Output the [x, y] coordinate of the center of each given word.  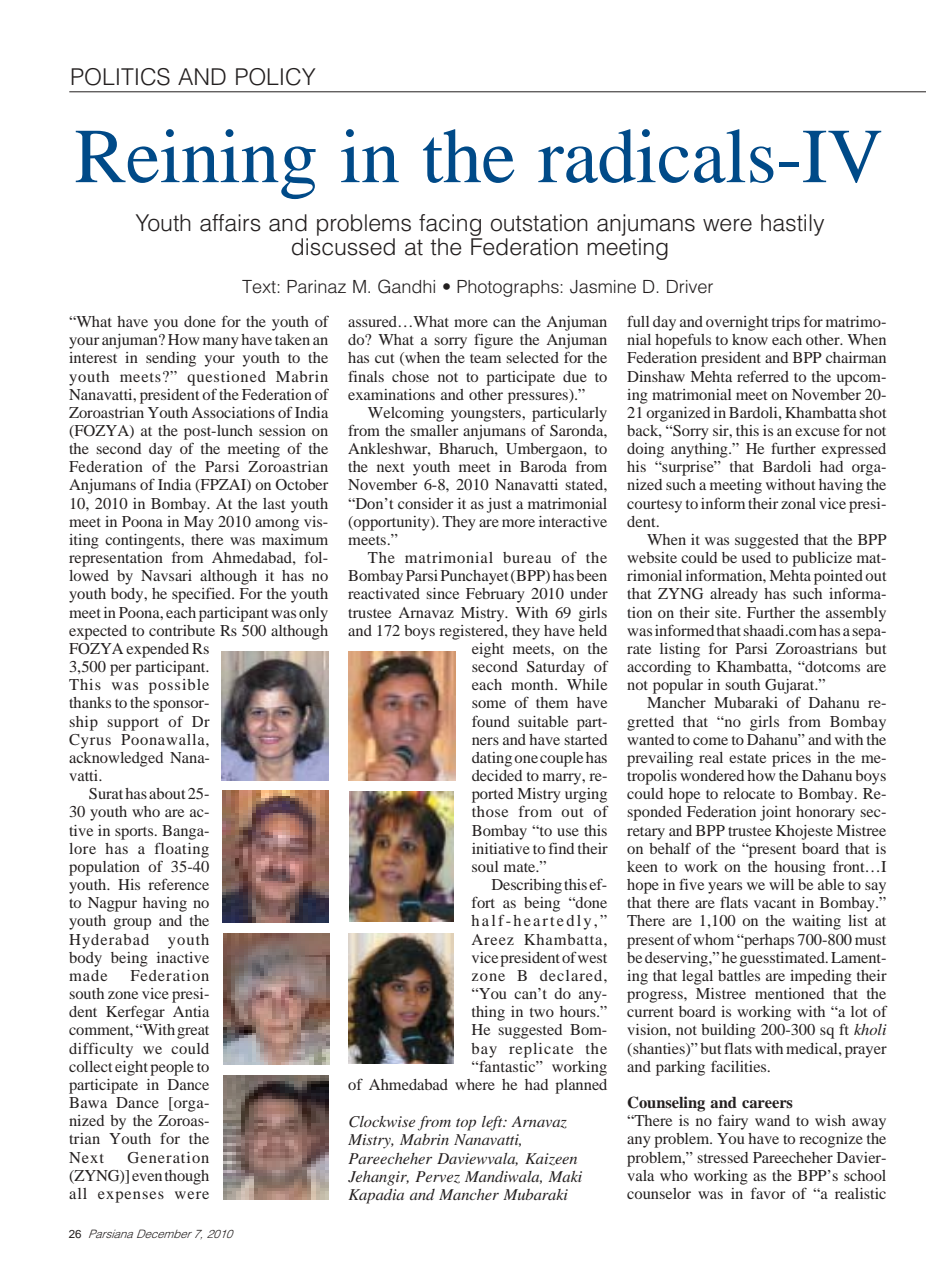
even [147, 1177]
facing [450, 225]
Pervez [437, 1177]
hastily [792, 225]
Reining [196, 164]
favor [768, 1193]
